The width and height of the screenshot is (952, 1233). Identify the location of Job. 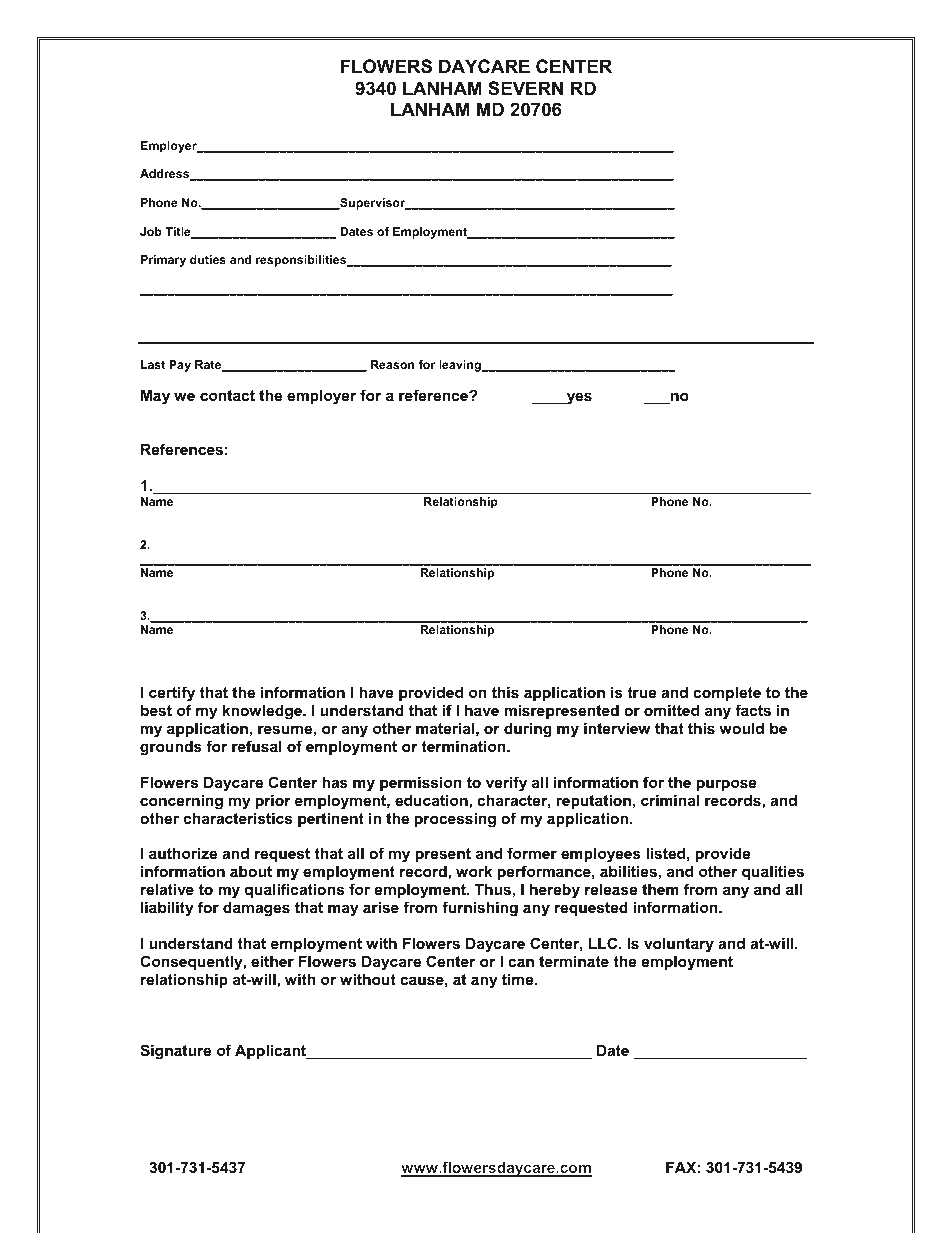
(151, 231).
